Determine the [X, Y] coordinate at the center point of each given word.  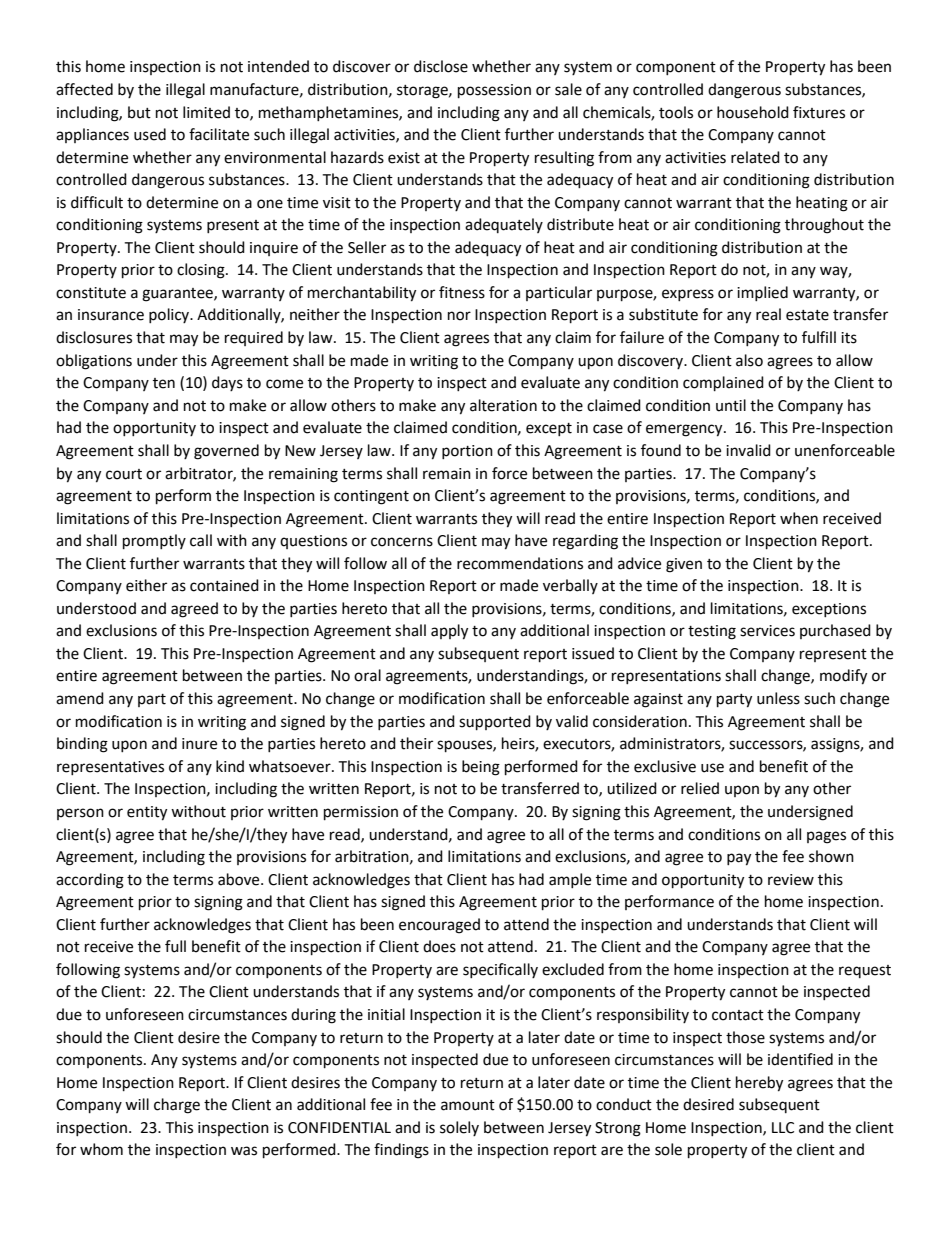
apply [449, 632]
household [753, 112]
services [767, 631]
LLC [783, 1128]
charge [177, 1106]
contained [224, 585]
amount [468, 1105]
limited [206, 112]
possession [494, 91]
